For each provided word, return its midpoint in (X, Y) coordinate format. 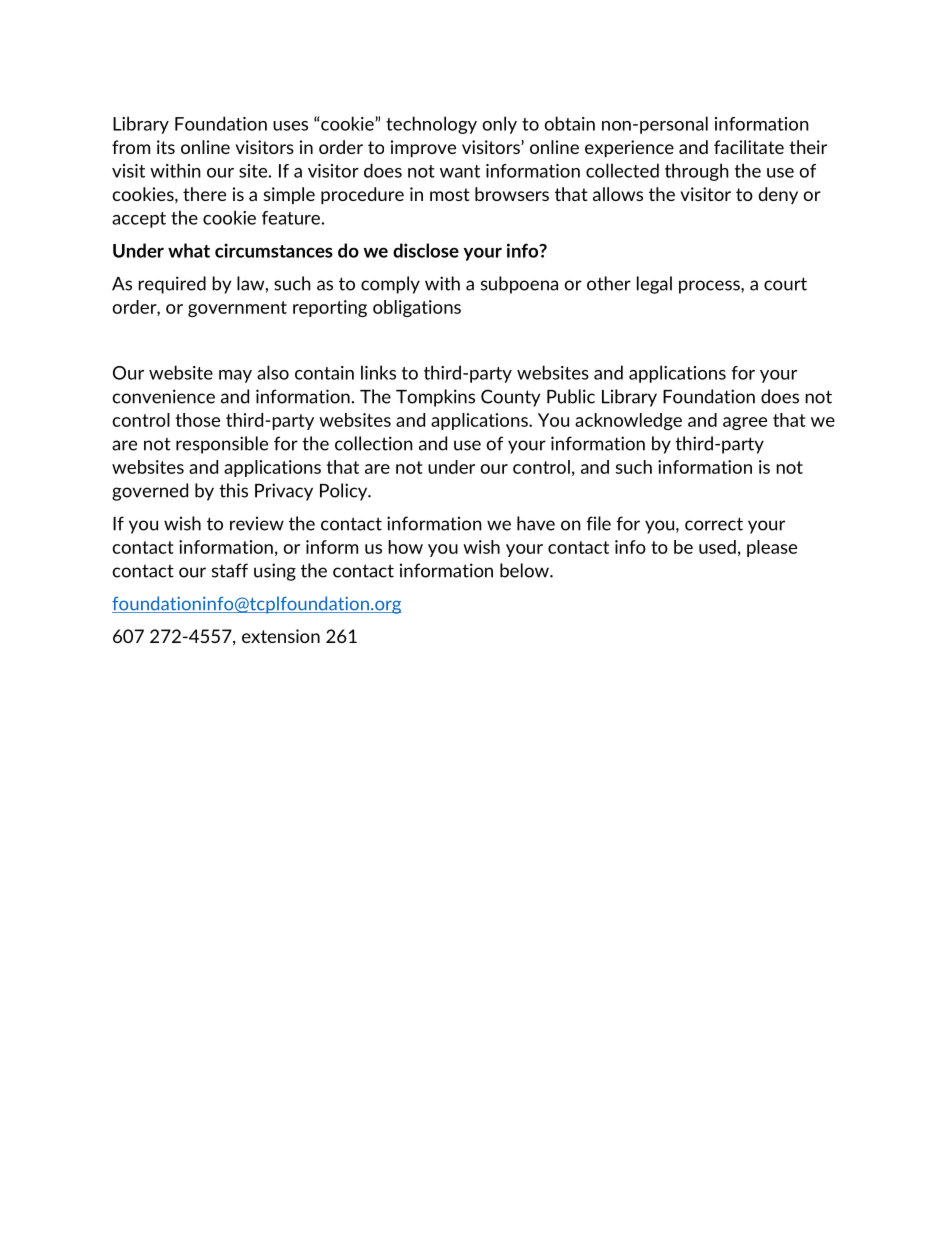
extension (281, 636)
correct (714, 524)
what (189, 250)
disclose (426, 250)
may (235, 376)
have (536, 523)
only (499, 125)
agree (745, 423)
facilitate (749, 147)
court (785, 284)
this (233, 490)
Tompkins (435, 398)
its (166, 147)
